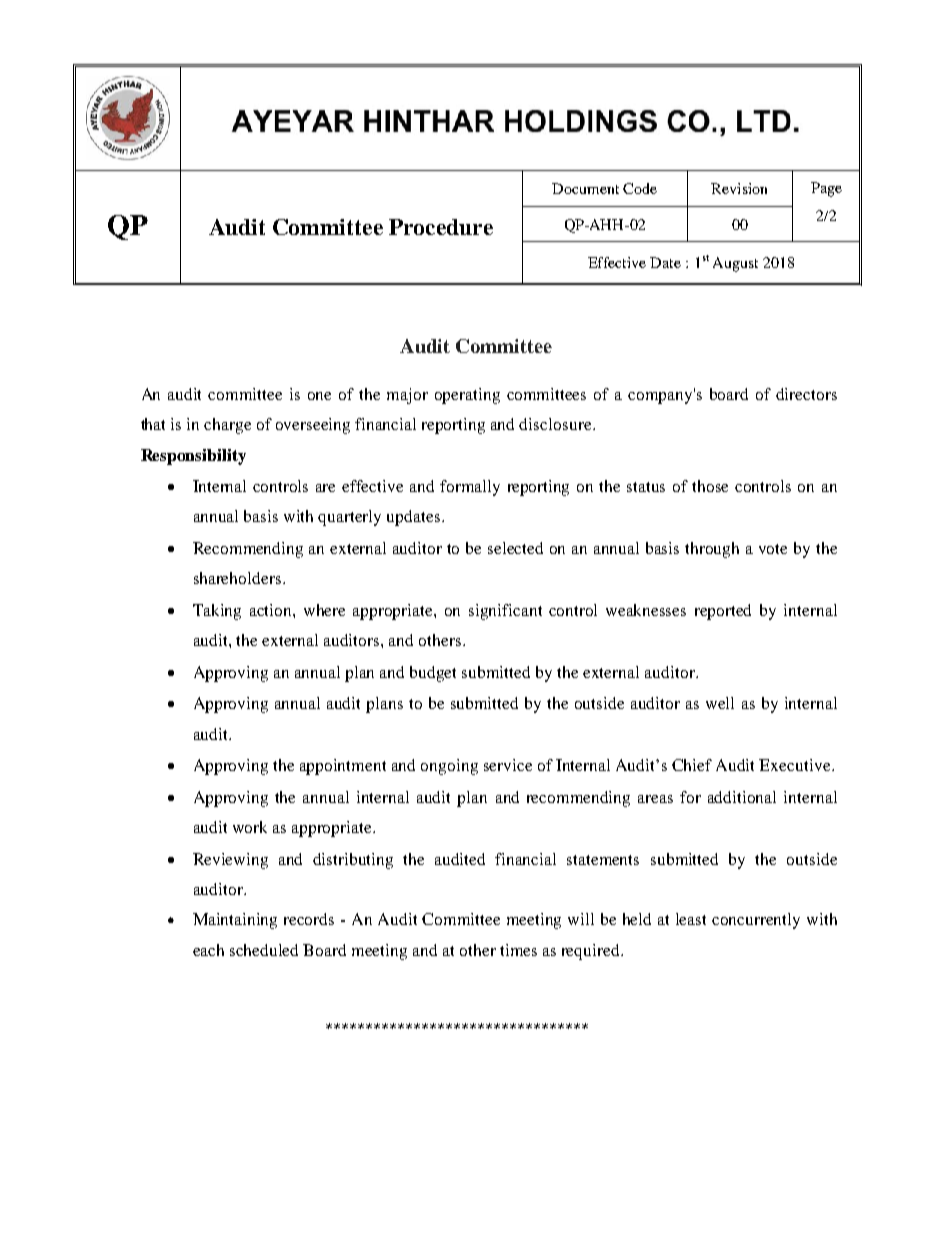 Image resolution: width=952 pixels, height=1233 pixels. I want to click on vote, so click(773, 549).
